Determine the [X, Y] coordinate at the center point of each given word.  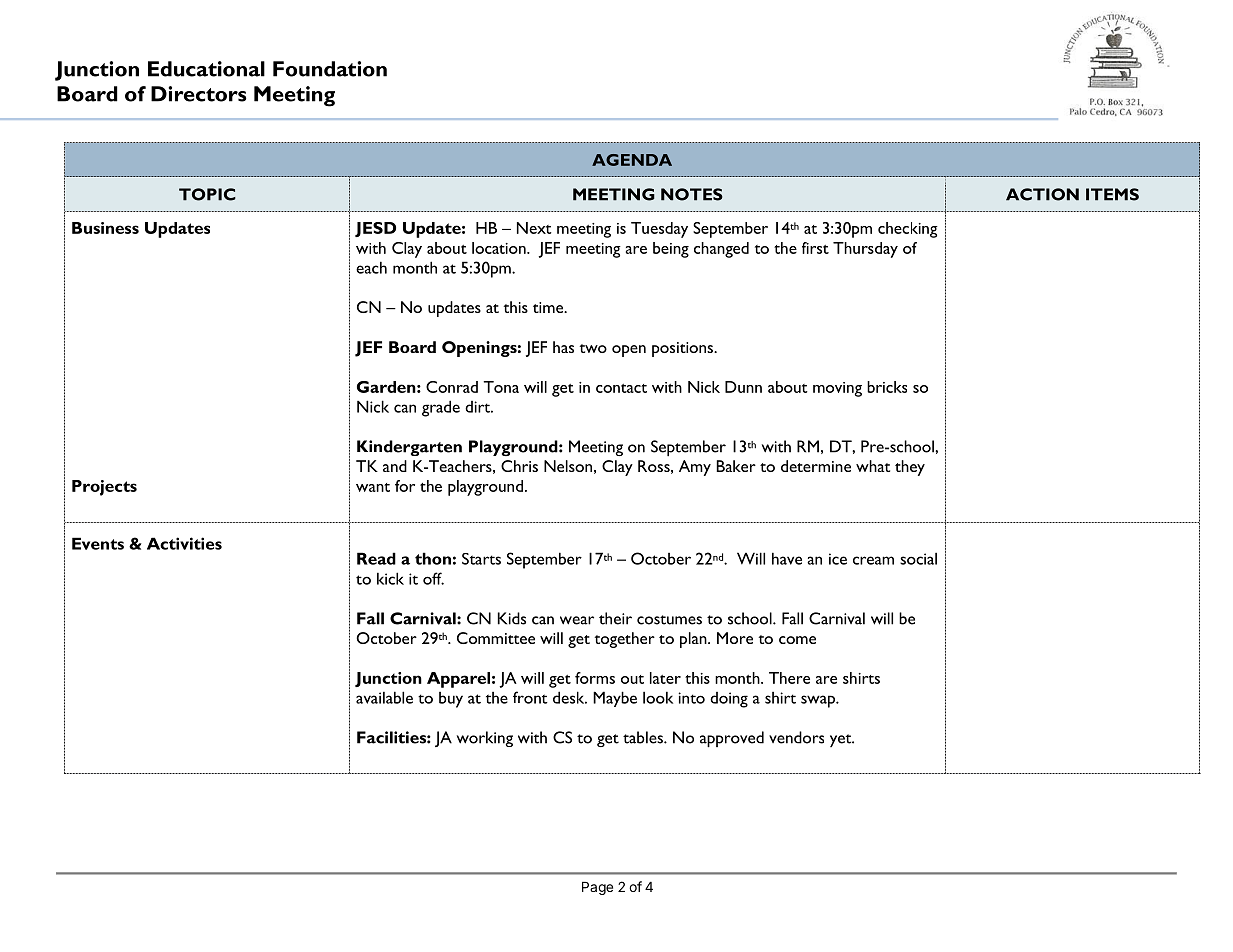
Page [597, 888]
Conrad [452, 387]
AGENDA [632, 160]
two [593, 348]
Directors [199, 94]
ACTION [1042, 194]
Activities [184, 543]
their [615, 618]
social [918, 558]
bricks [887, 387]
